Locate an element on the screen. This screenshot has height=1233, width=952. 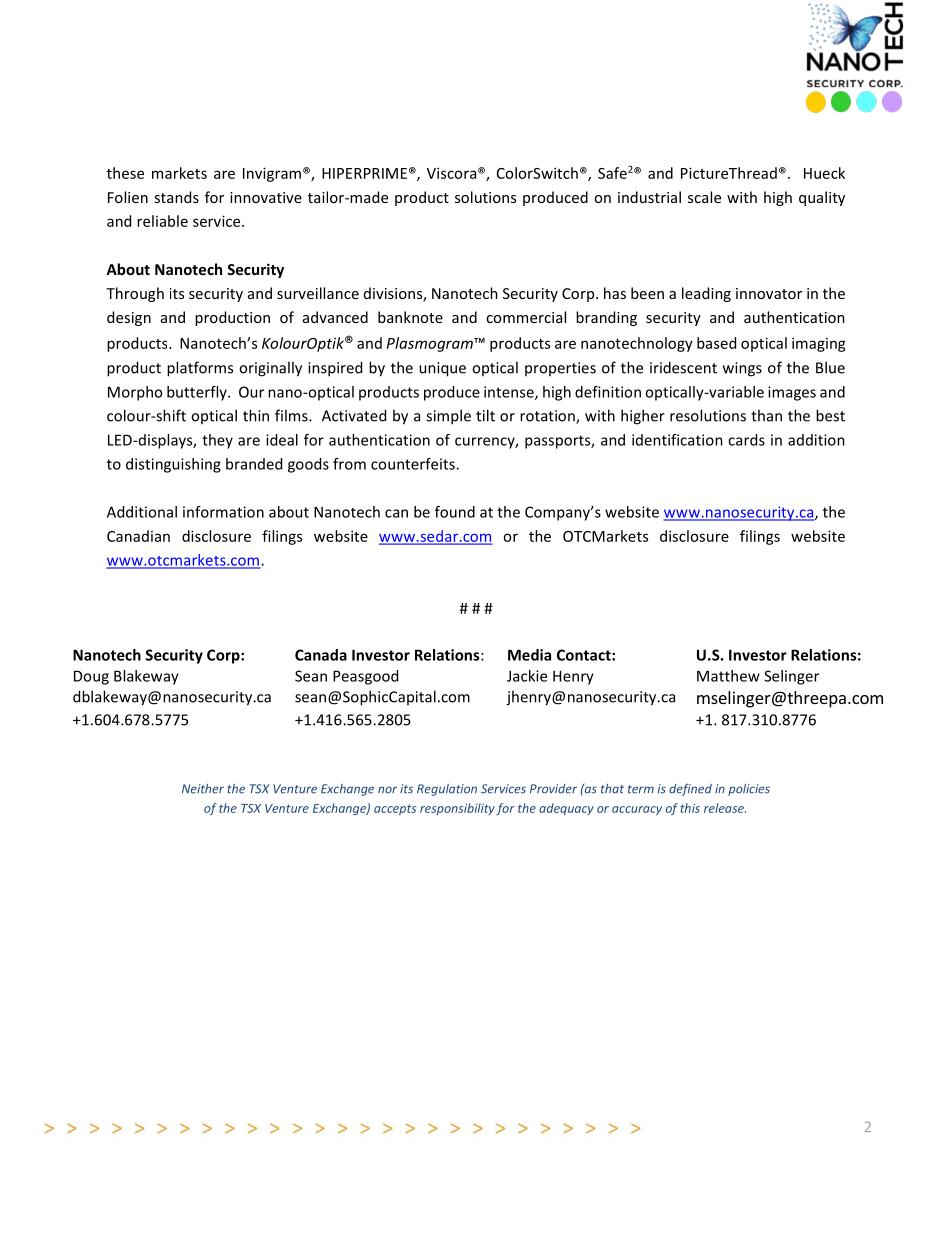
found is located at coordinates (455, 512).
